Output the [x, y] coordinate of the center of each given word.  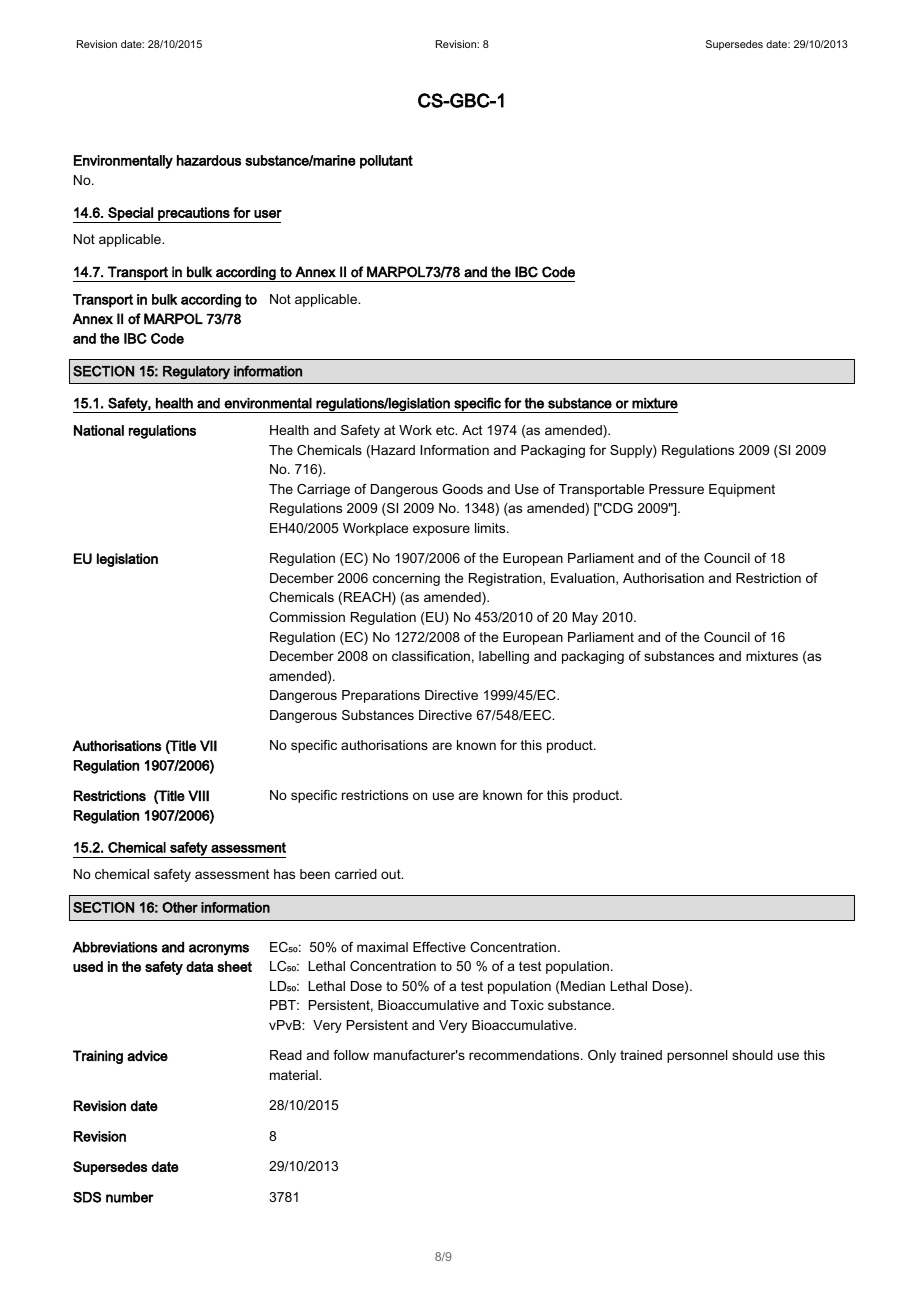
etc [446, 430]
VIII [198, 795]
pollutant [386, 162]
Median [583, 986]
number [130, 1197]
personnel [697, 1056]
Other [180, 907]
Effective [439, 947]
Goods [462, 489]
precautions [194, 215]
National [99, 430]
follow [351, 1055]
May [585, 618]
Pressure [676, 489]
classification [431, 656]
